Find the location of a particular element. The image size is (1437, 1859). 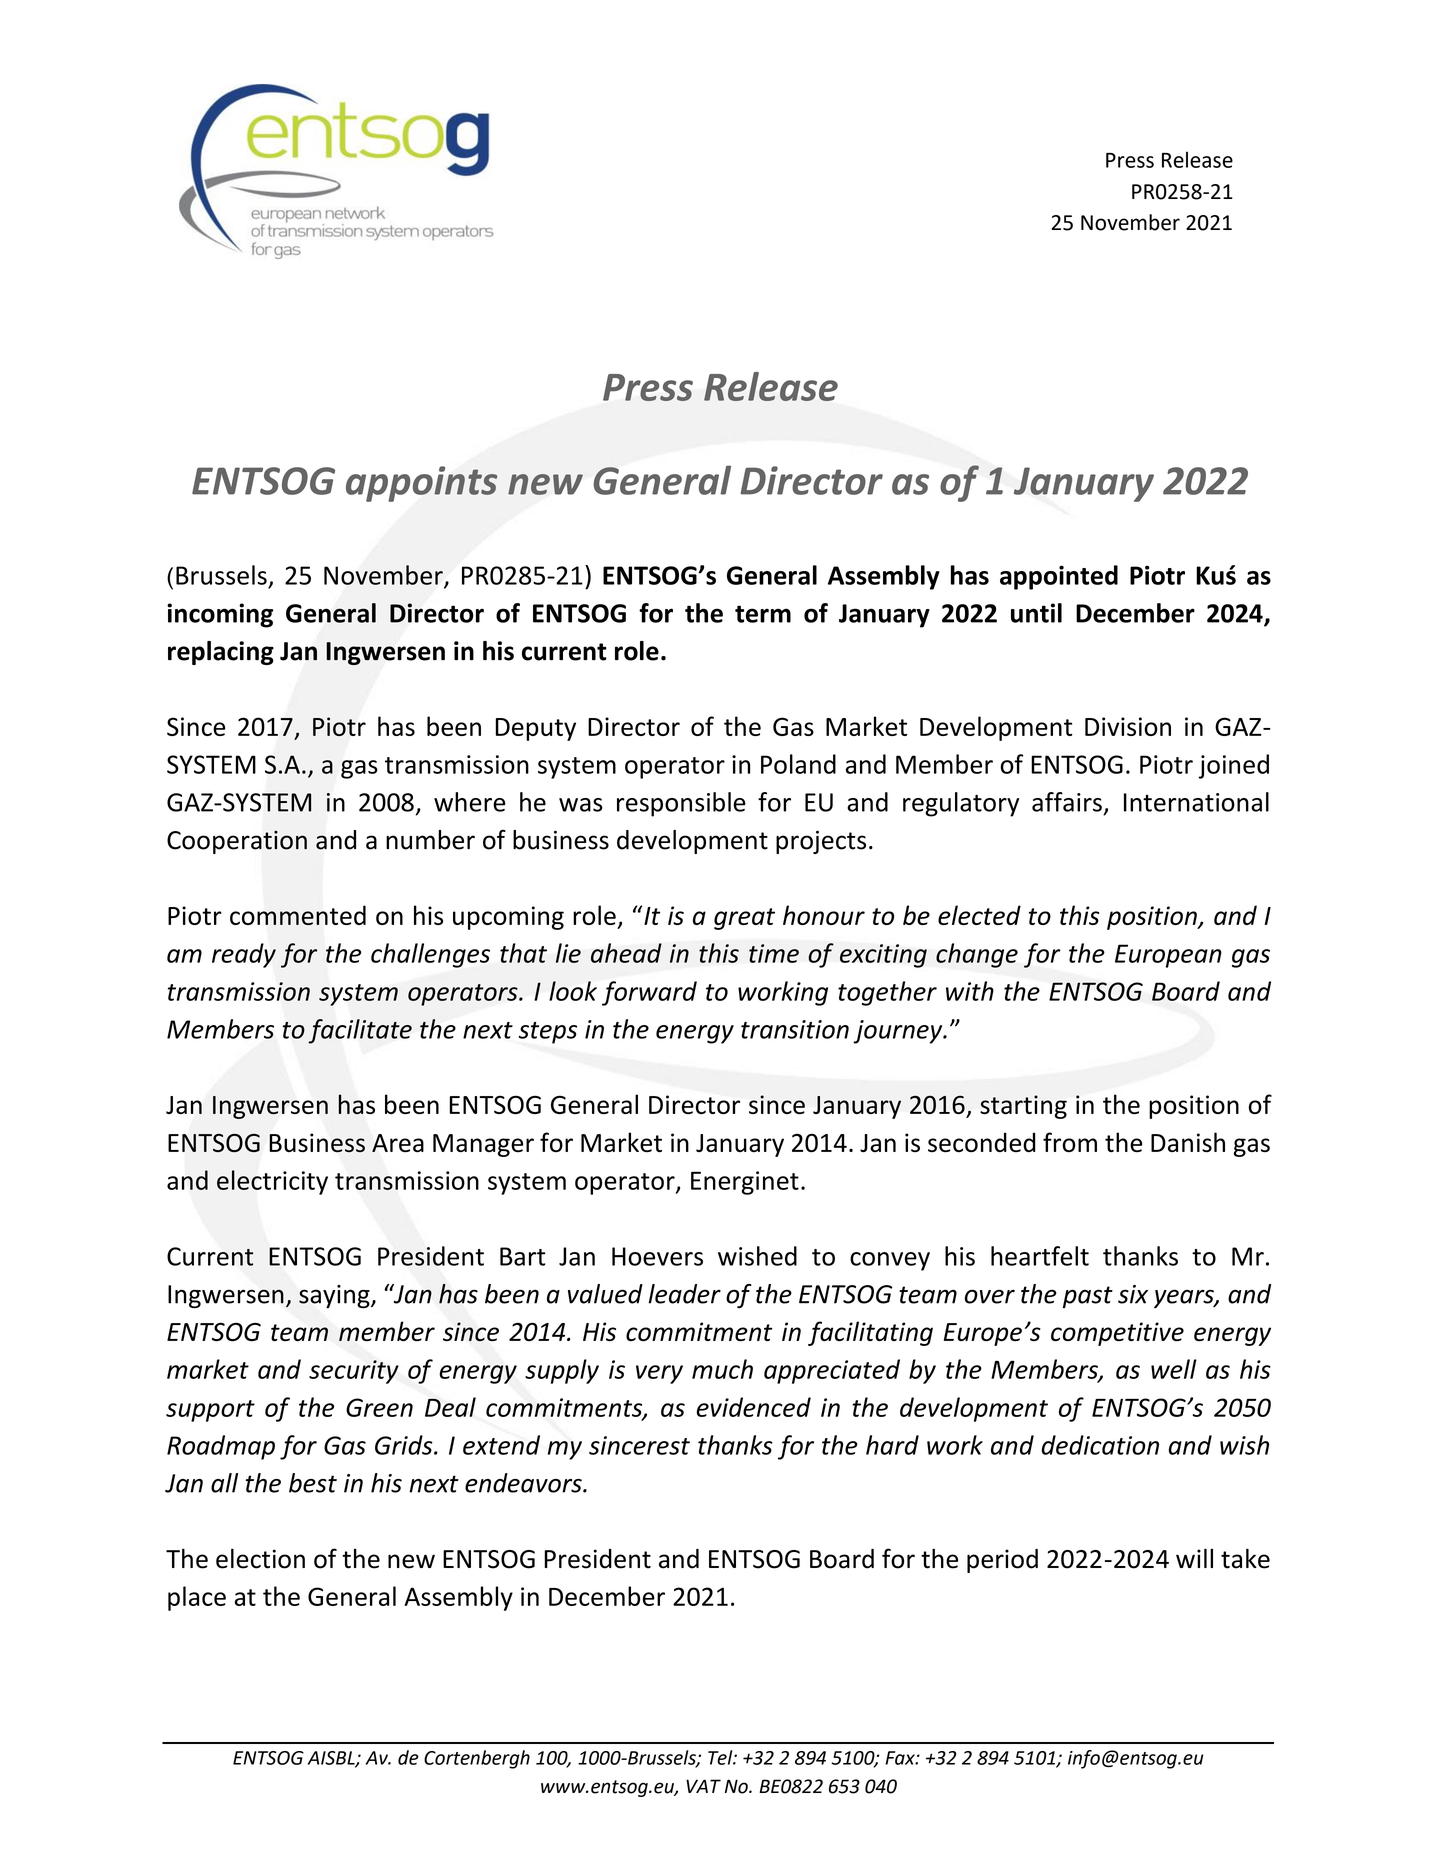

appointed is located at coordinates (1059, 577).
